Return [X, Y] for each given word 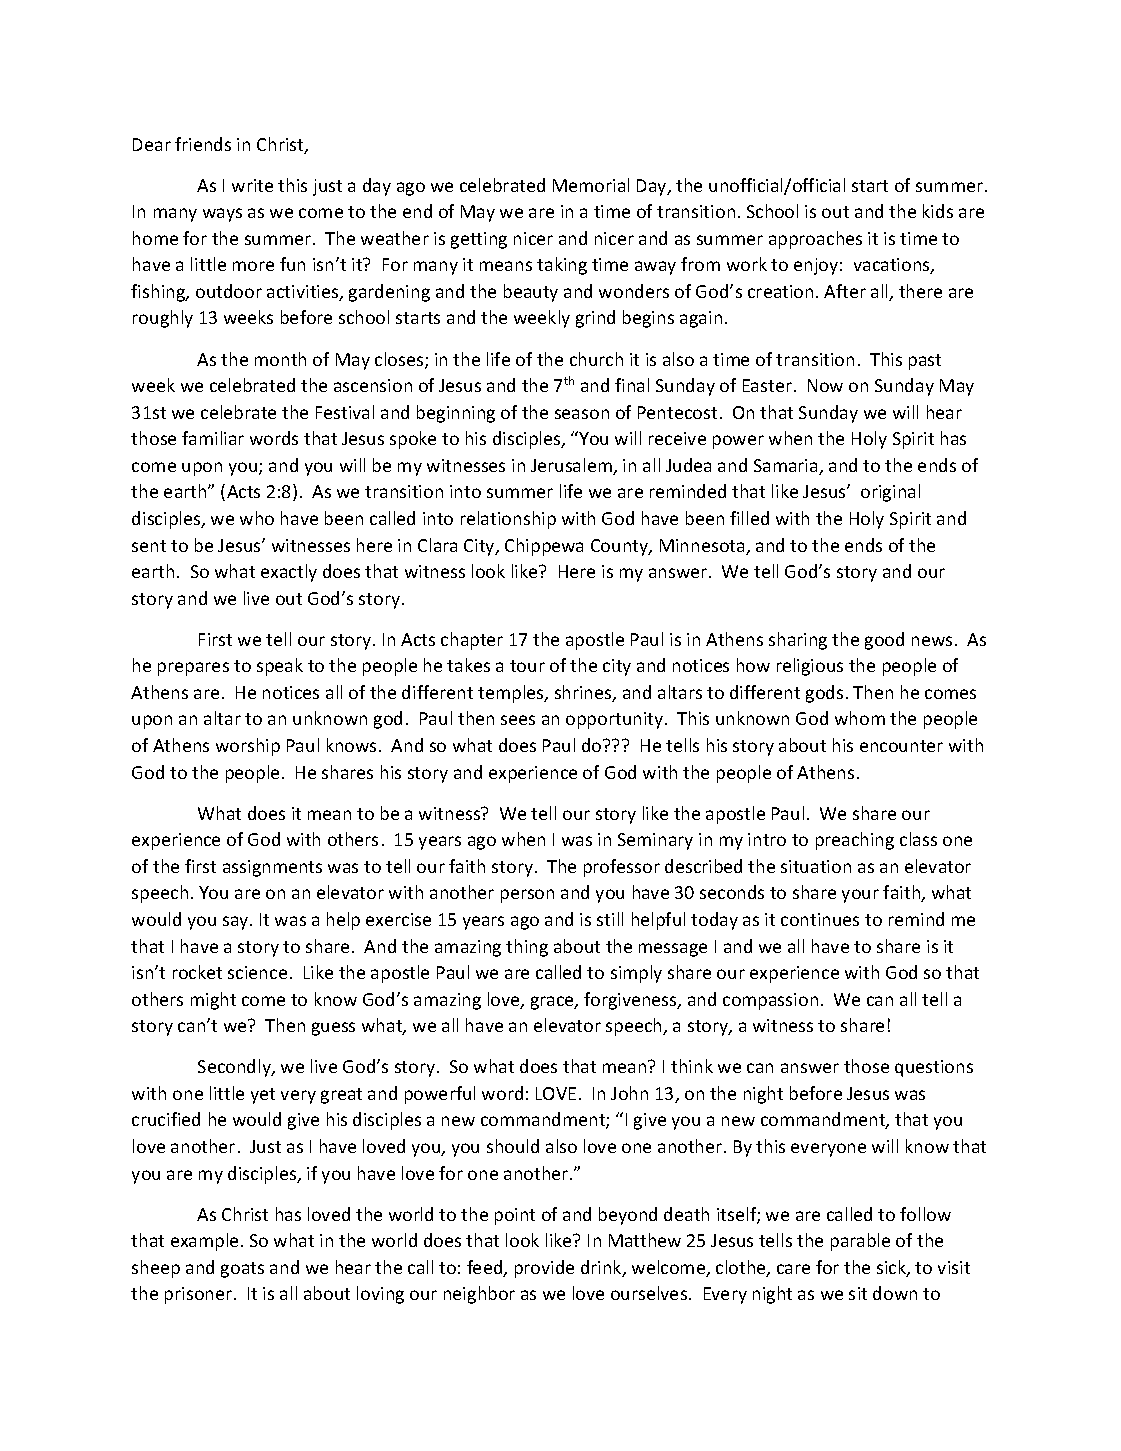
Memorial [591, 185]
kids [938, 211]
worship [248, 747]
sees [518, 720]
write [252, 185]
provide [544, 1269]
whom [860, 718]
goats [242, 1270]
